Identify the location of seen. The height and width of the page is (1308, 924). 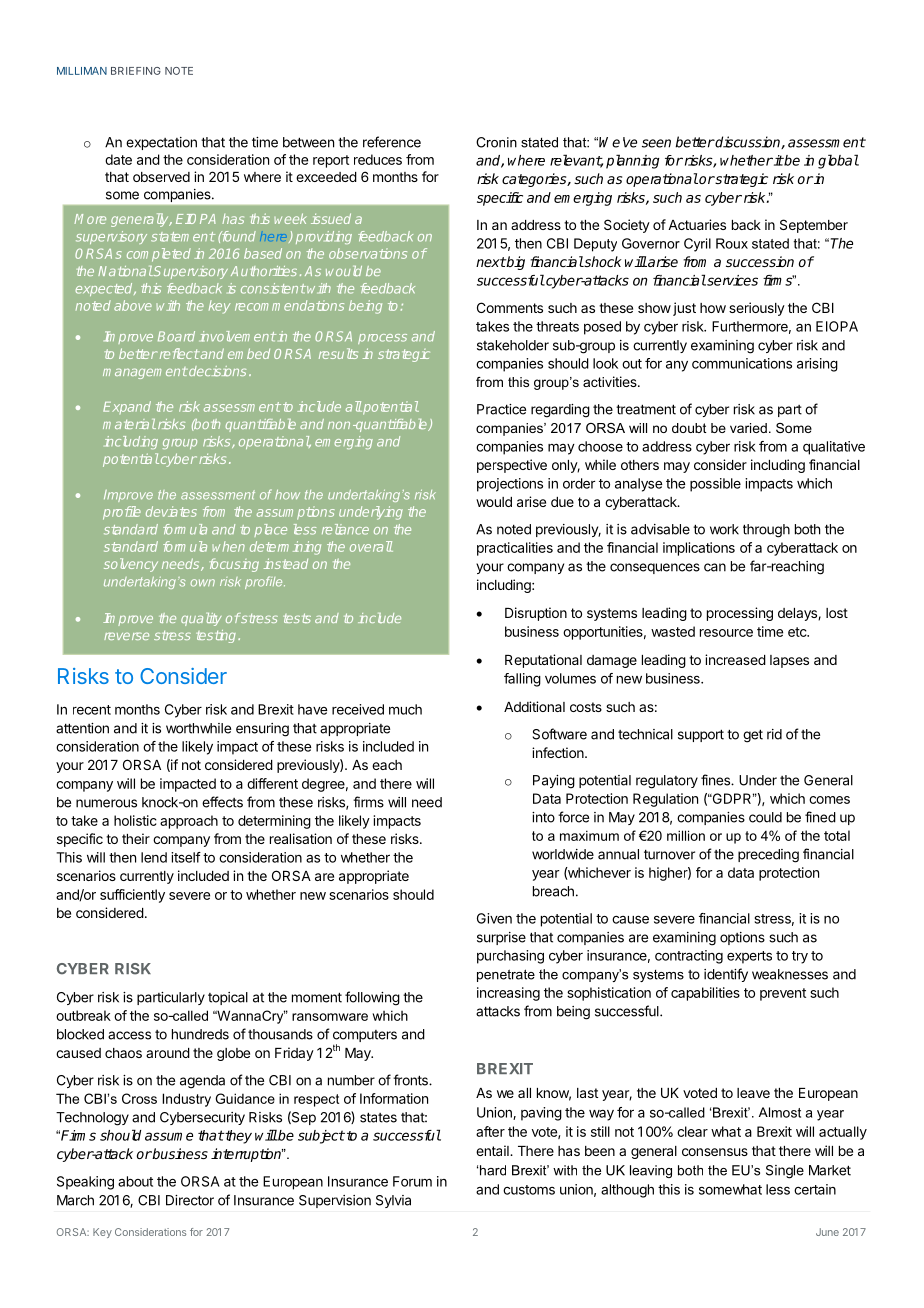
(656, 143).
